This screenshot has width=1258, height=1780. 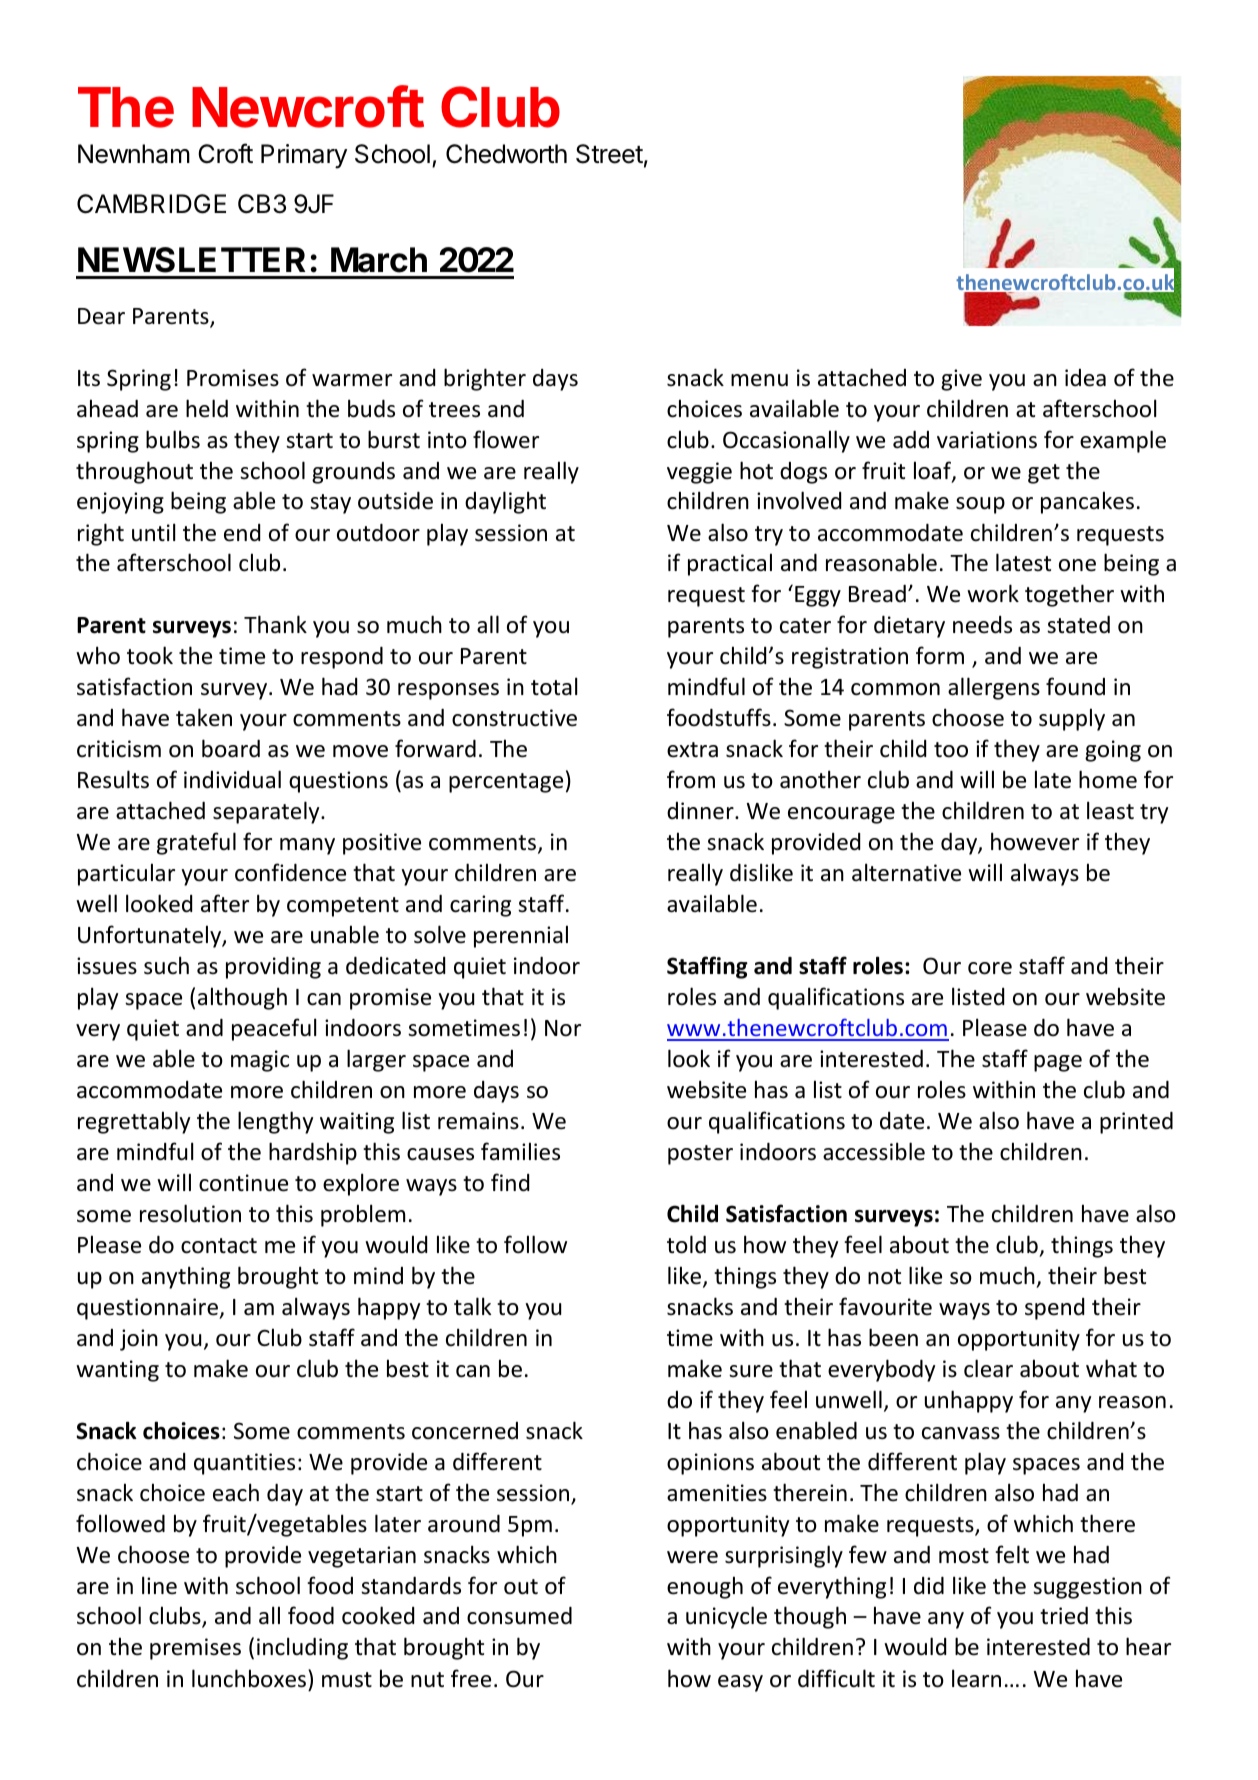 I want to click on premises, so click(x=195, y=1649).
